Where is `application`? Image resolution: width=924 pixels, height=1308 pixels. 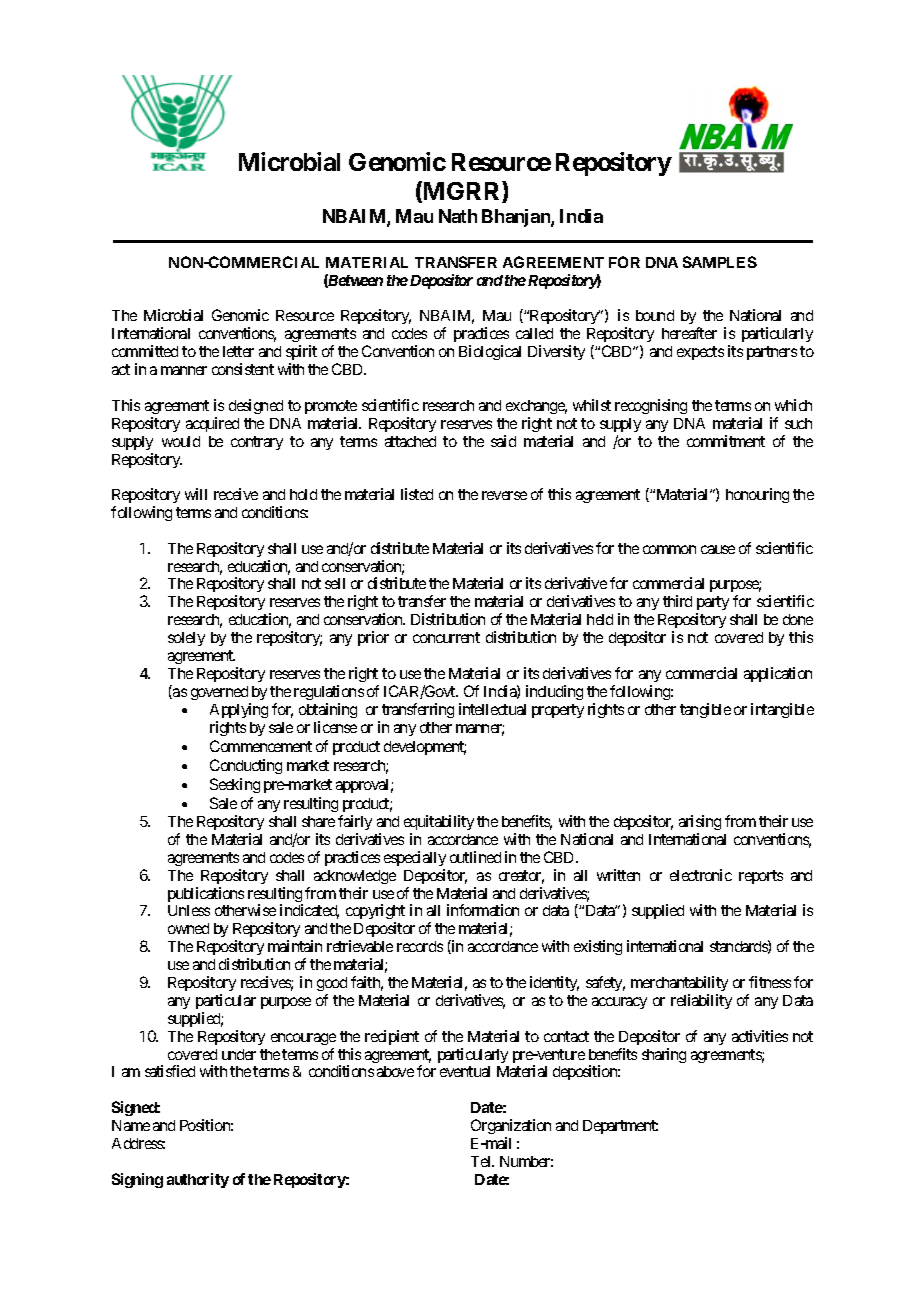 application is located at coordinates (778, 674).
